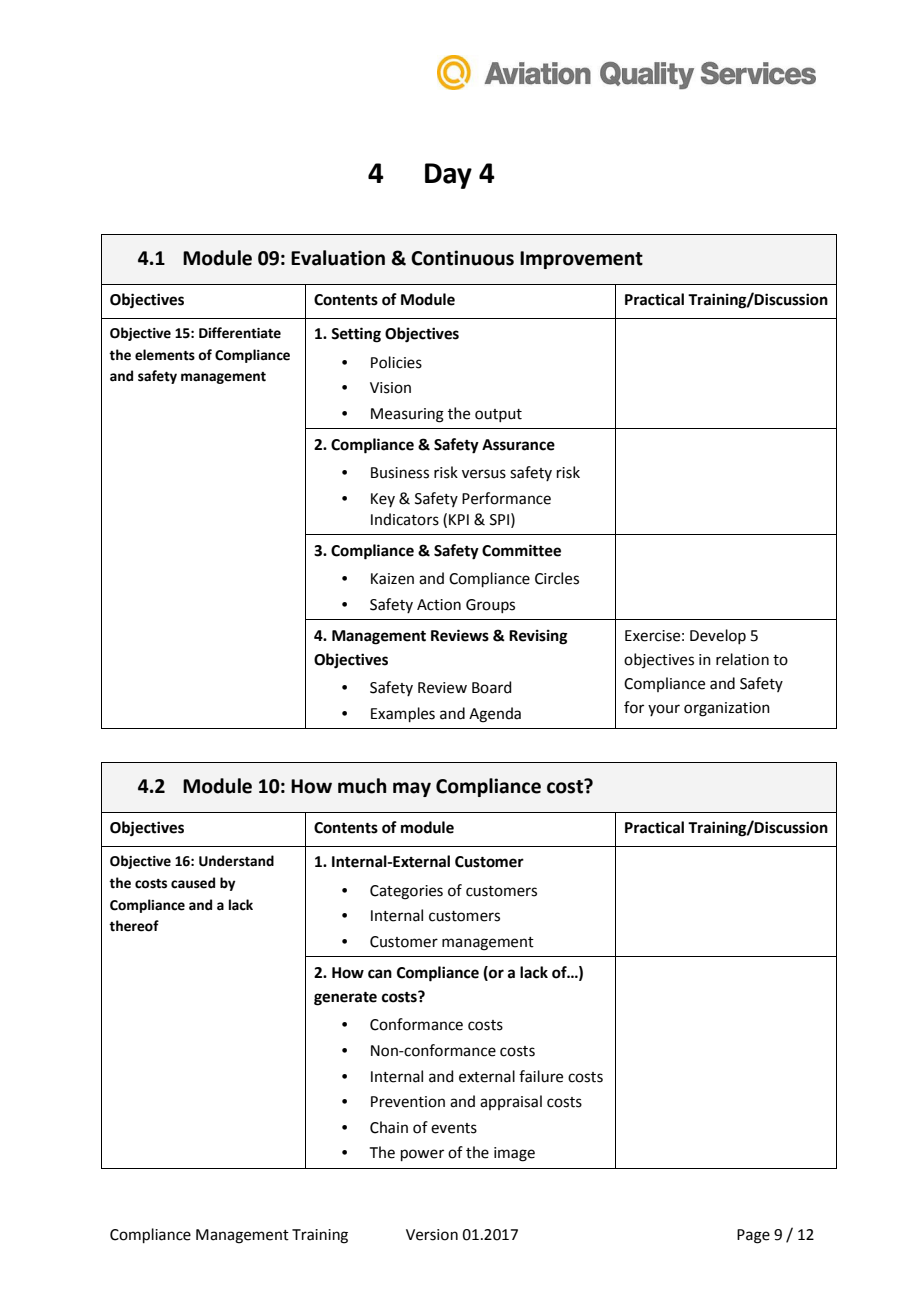 The width and height of the screenshot is (924, 1308). Describe the element at coordinates (664, 710) in the screenshot. I see `your` at that location.
